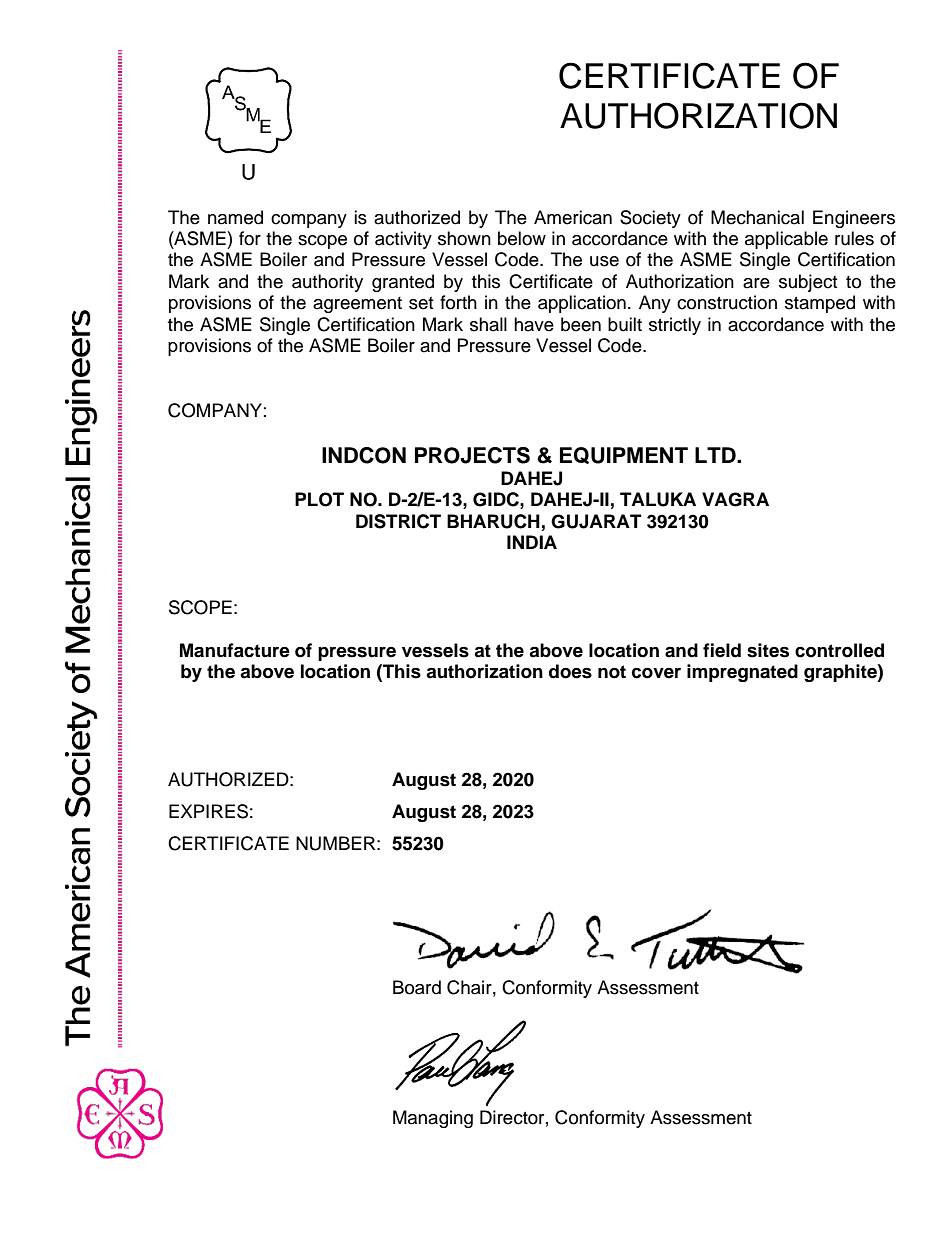 This image has width=952, height=1233. I want to click on does, so click(570, 671).
